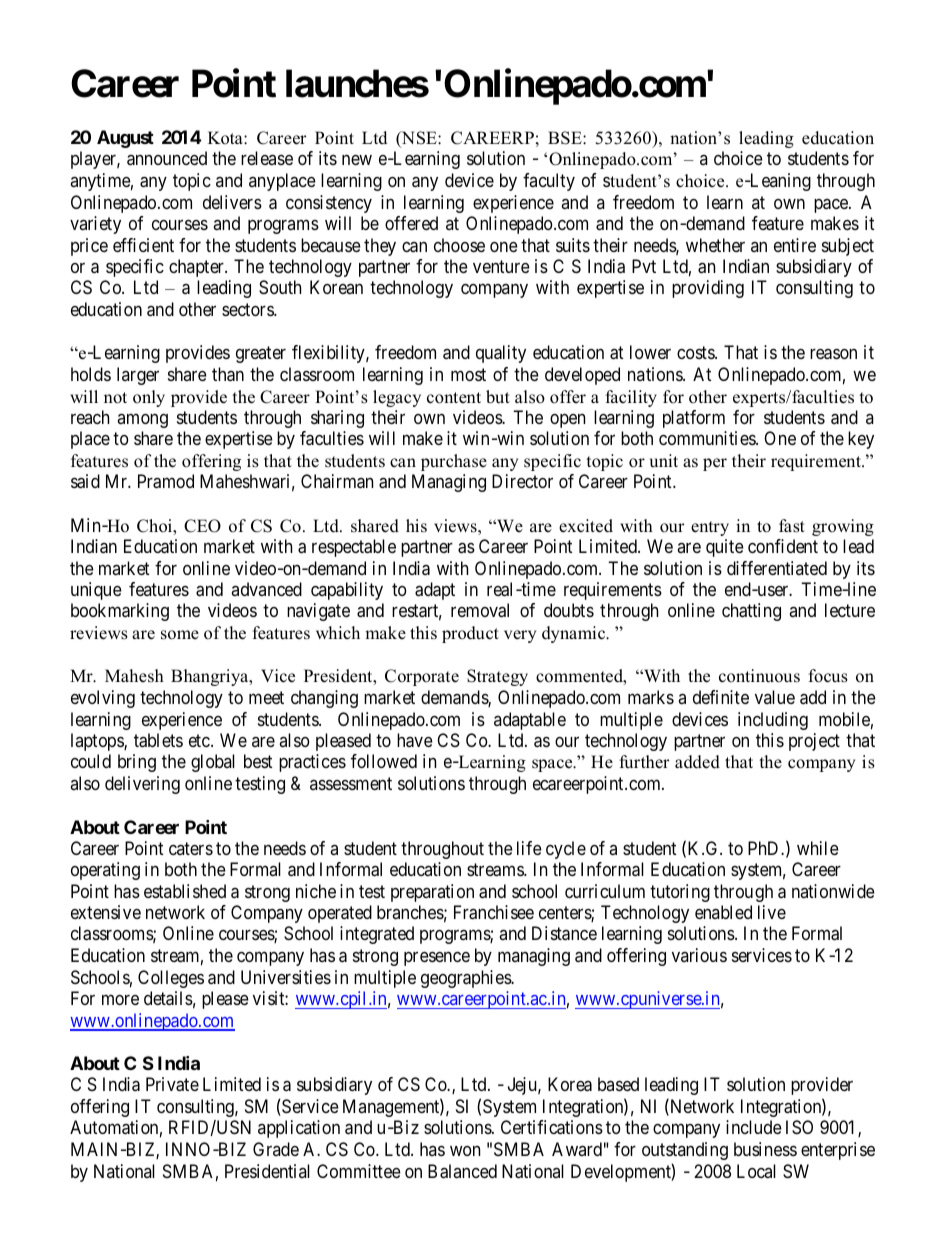  Describe the element at coordinates (470, 634) in the screenshot. I see `product` at that location.
